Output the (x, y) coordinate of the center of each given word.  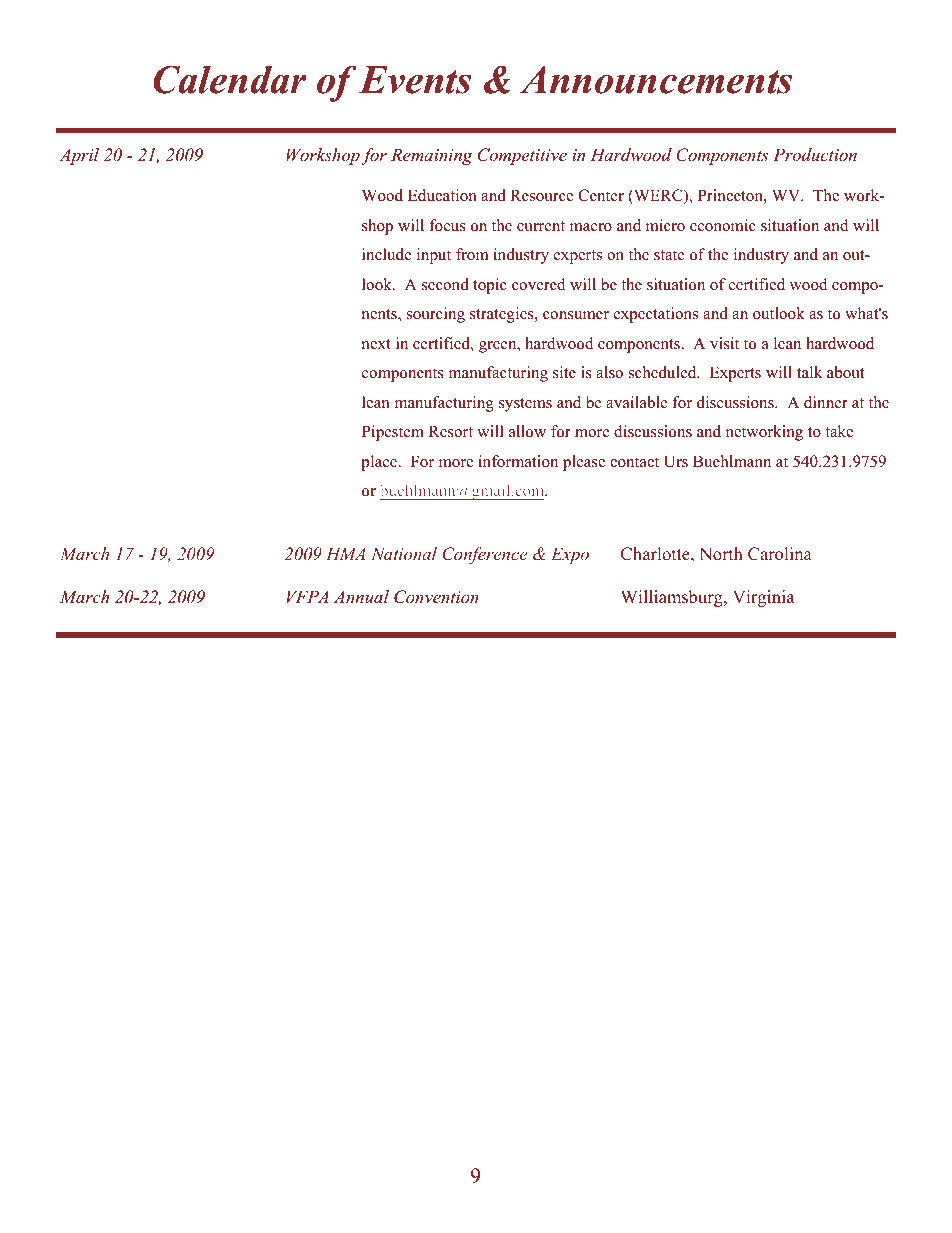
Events (415, 80)
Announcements (656, 79)
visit (724, 343)
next (376, 344)
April (79, 156)
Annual (361, 596)
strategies (503, 315)
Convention (436, 597)
